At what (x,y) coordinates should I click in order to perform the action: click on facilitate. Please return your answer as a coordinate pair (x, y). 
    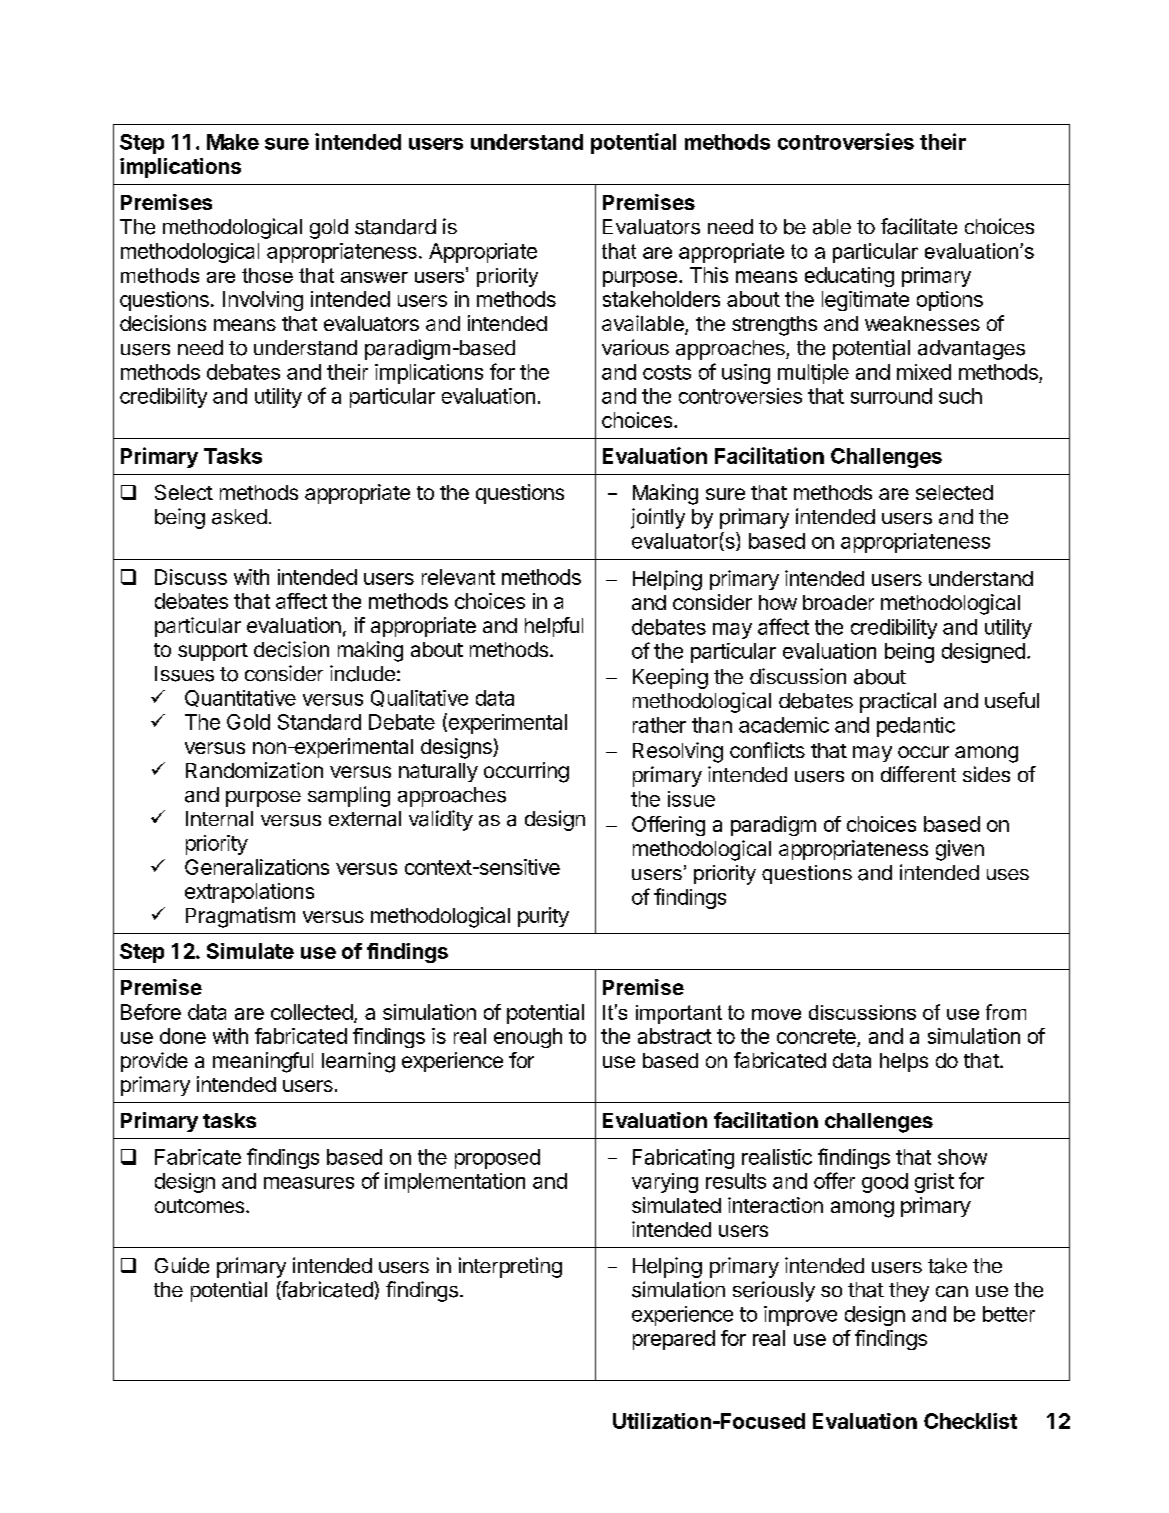
    Looking at the image, I should click on (919, 226).
